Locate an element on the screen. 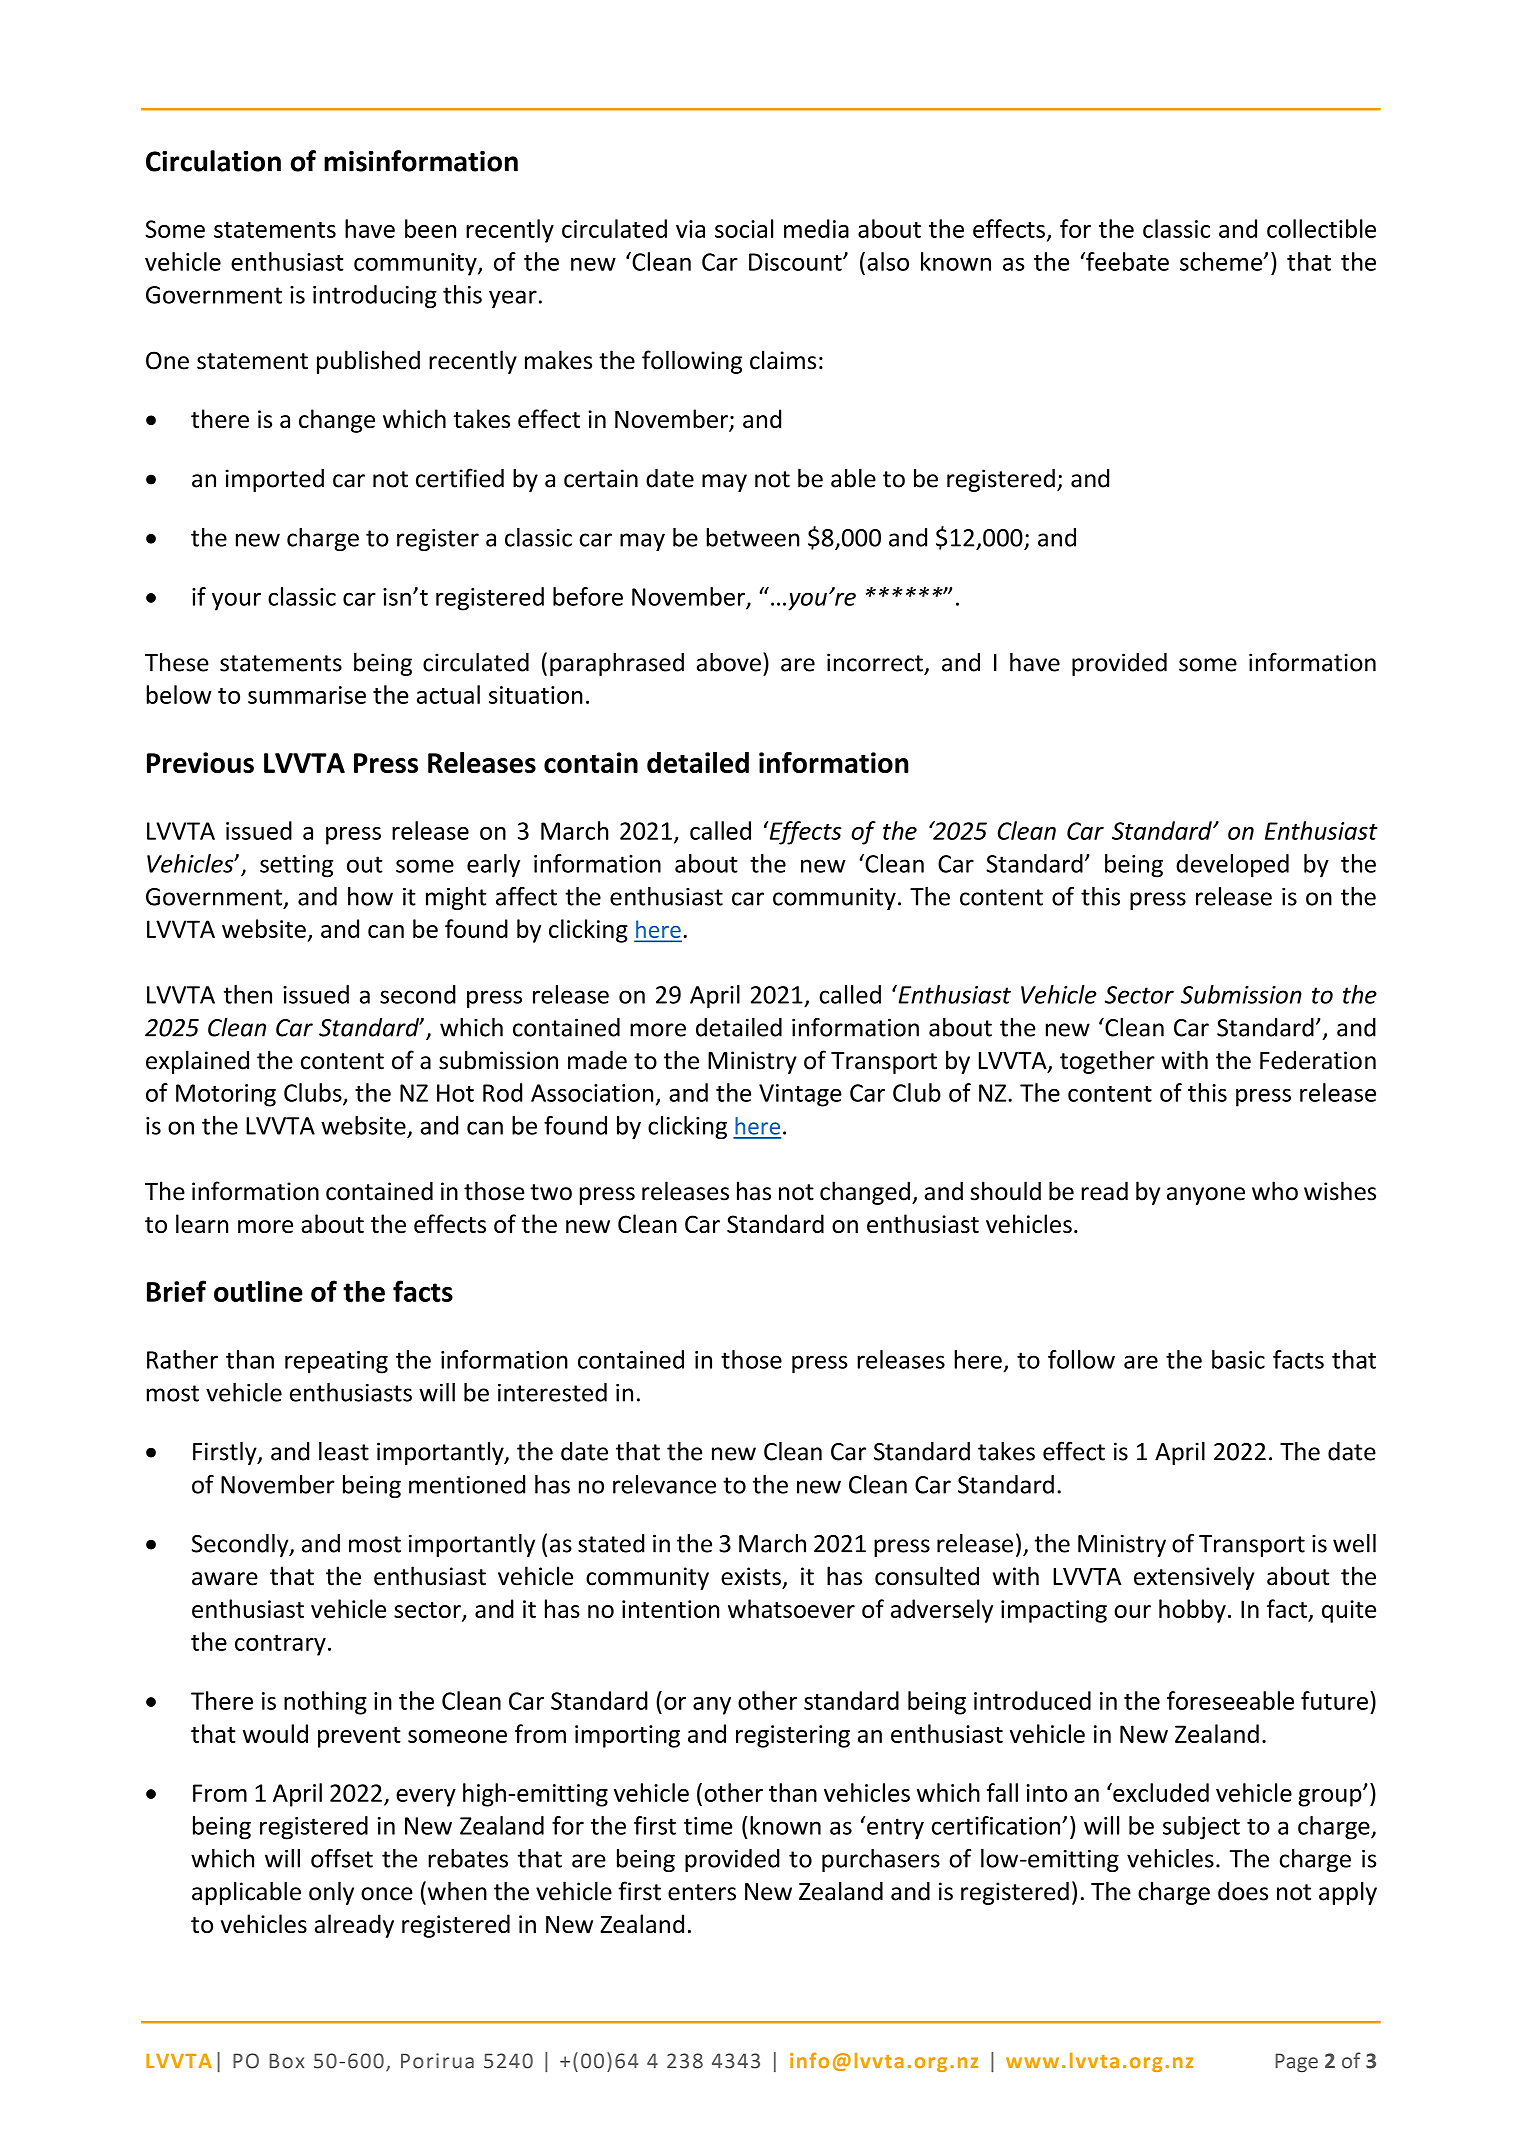  basic is located at coordinates (1238, 1359).
